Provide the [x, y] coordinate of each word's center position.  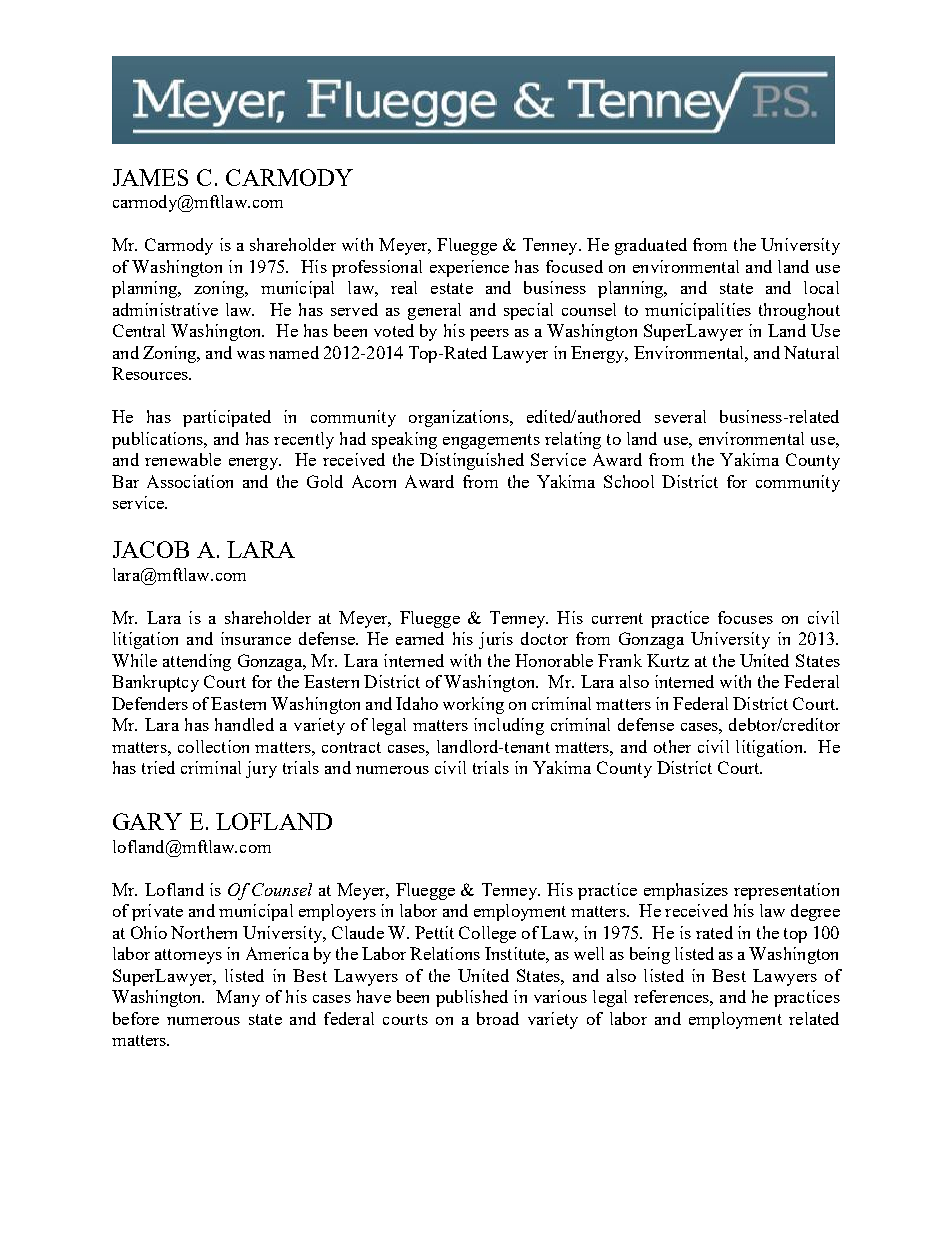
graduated [651, 246]
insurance [256, 638]
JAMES [150, 177]
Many [238, 998]
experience [469, 268]
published [472, 998]
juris [496, 640]
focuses [745, 617]
